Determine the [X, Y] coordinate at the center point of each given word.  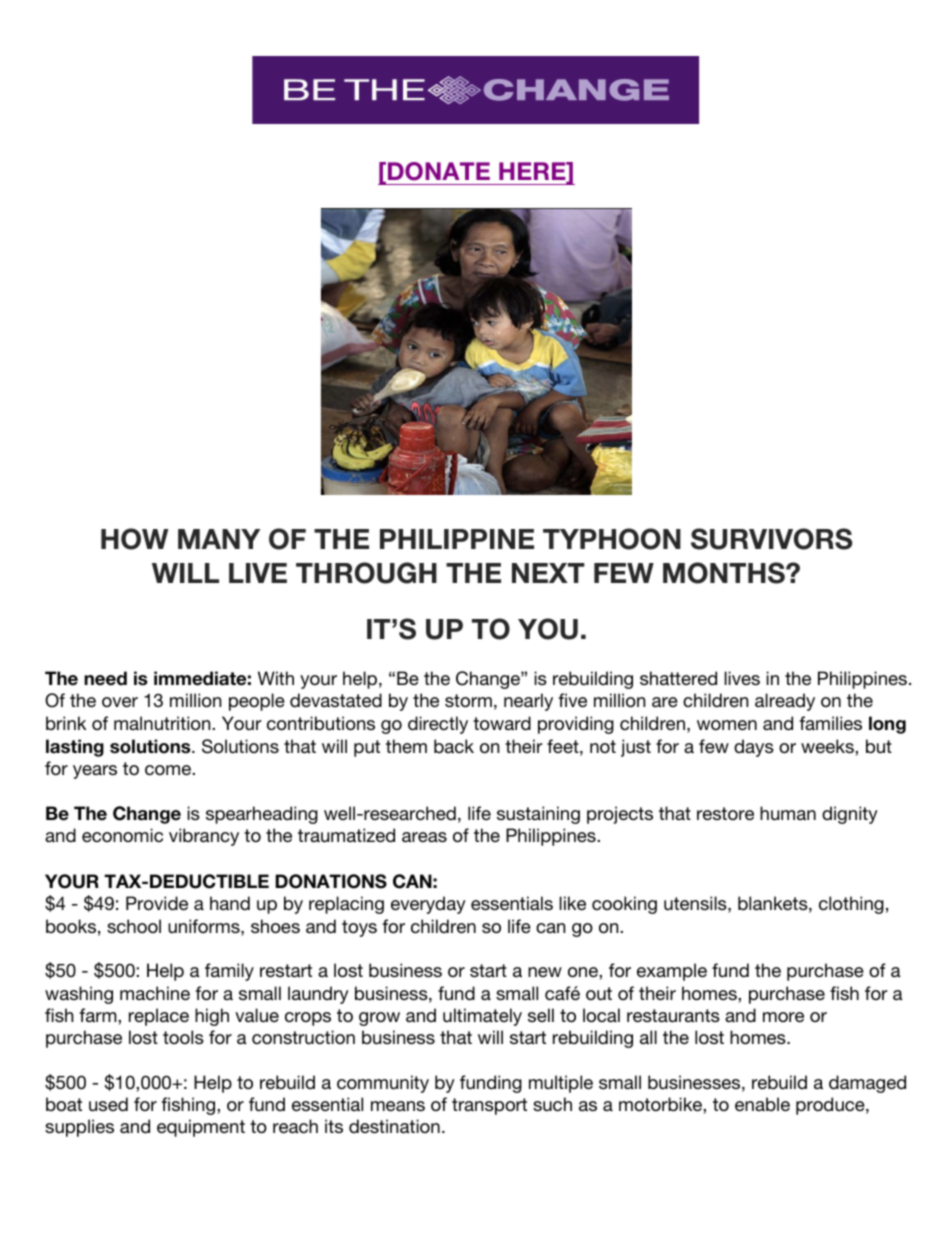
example [672, 972]
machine [155, 993]
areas [424, 837]
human [788, 813]
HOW [134, 539]
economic [122, 835]
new [545, 972]
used [108, 1104]
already [785, 702]
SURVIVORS [771, 539]
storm [468, 700]
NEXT [548, 573]
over [120, 702]
